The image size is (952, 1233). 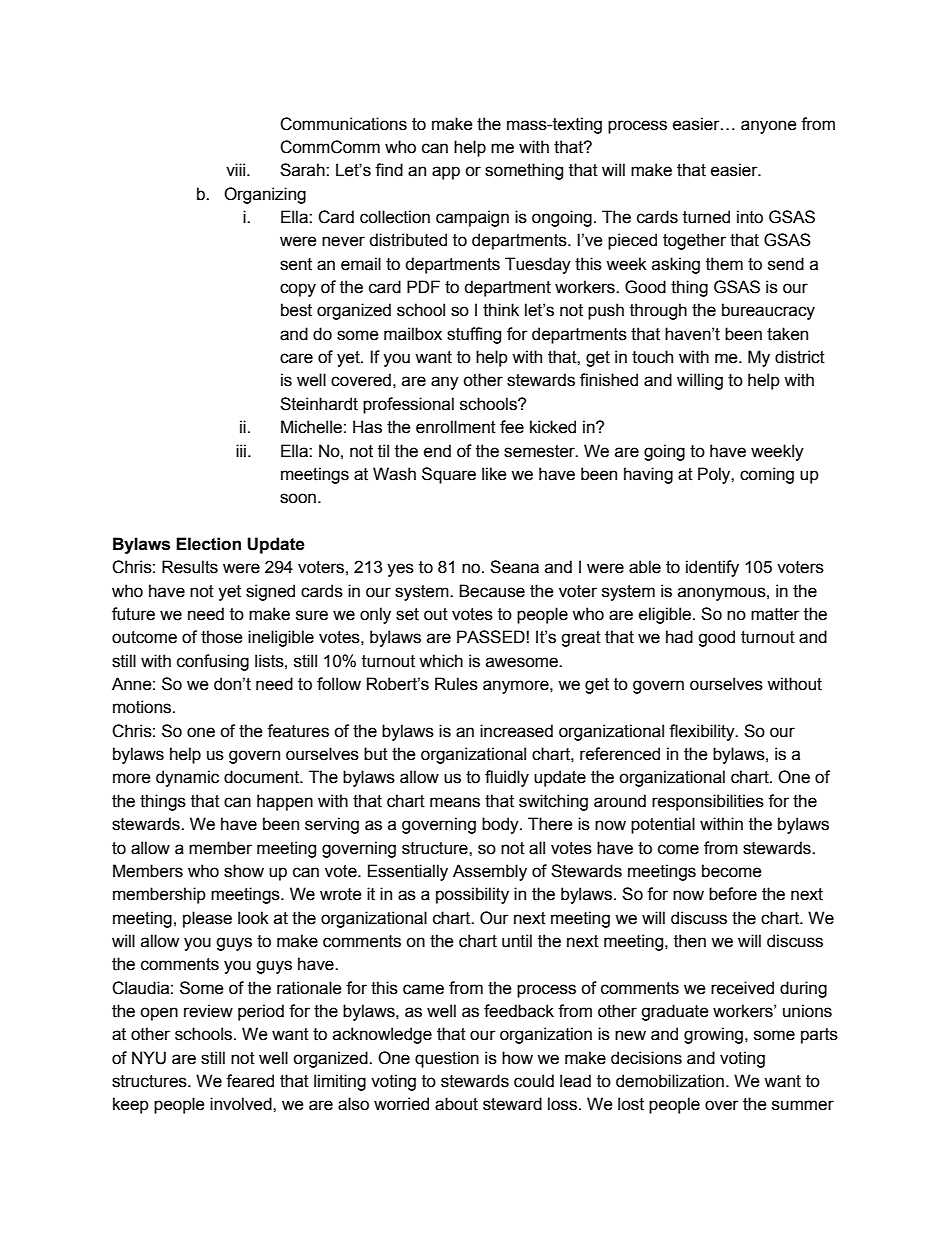 What do you see at coordinates (213, 662) in the screenshot?
I see `confusing` at bounding box center [213, 662].
